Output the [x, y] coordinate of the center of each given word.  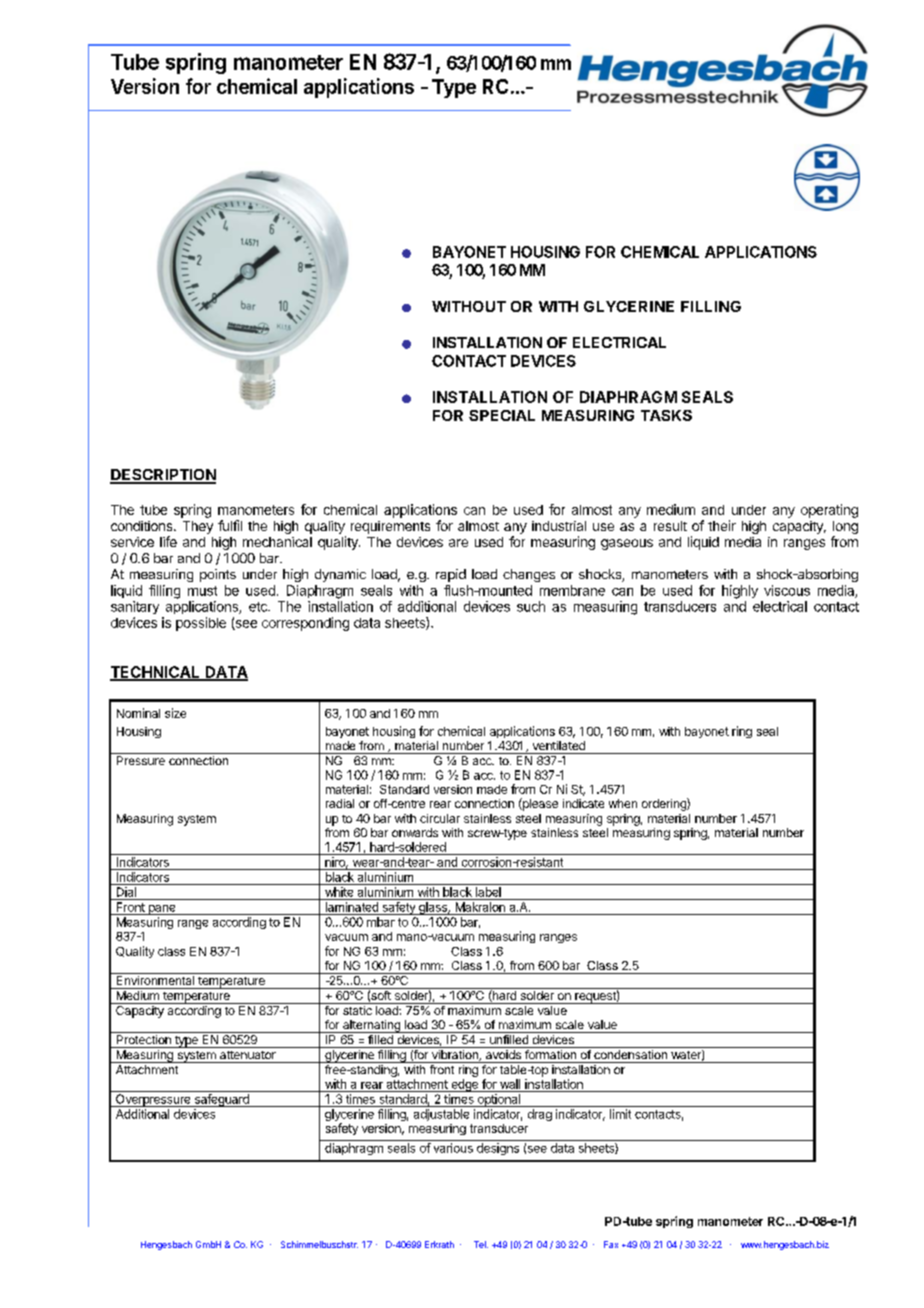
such [531, 606]
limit [620, 1114]
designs [498, 1149]
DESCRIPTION [163, 476]
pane [162, 910]
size [175, 713]
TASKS [666, 415]
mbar [381, 922]
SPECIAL [502, 415]
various [453, 1148]
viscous [787, 590]
